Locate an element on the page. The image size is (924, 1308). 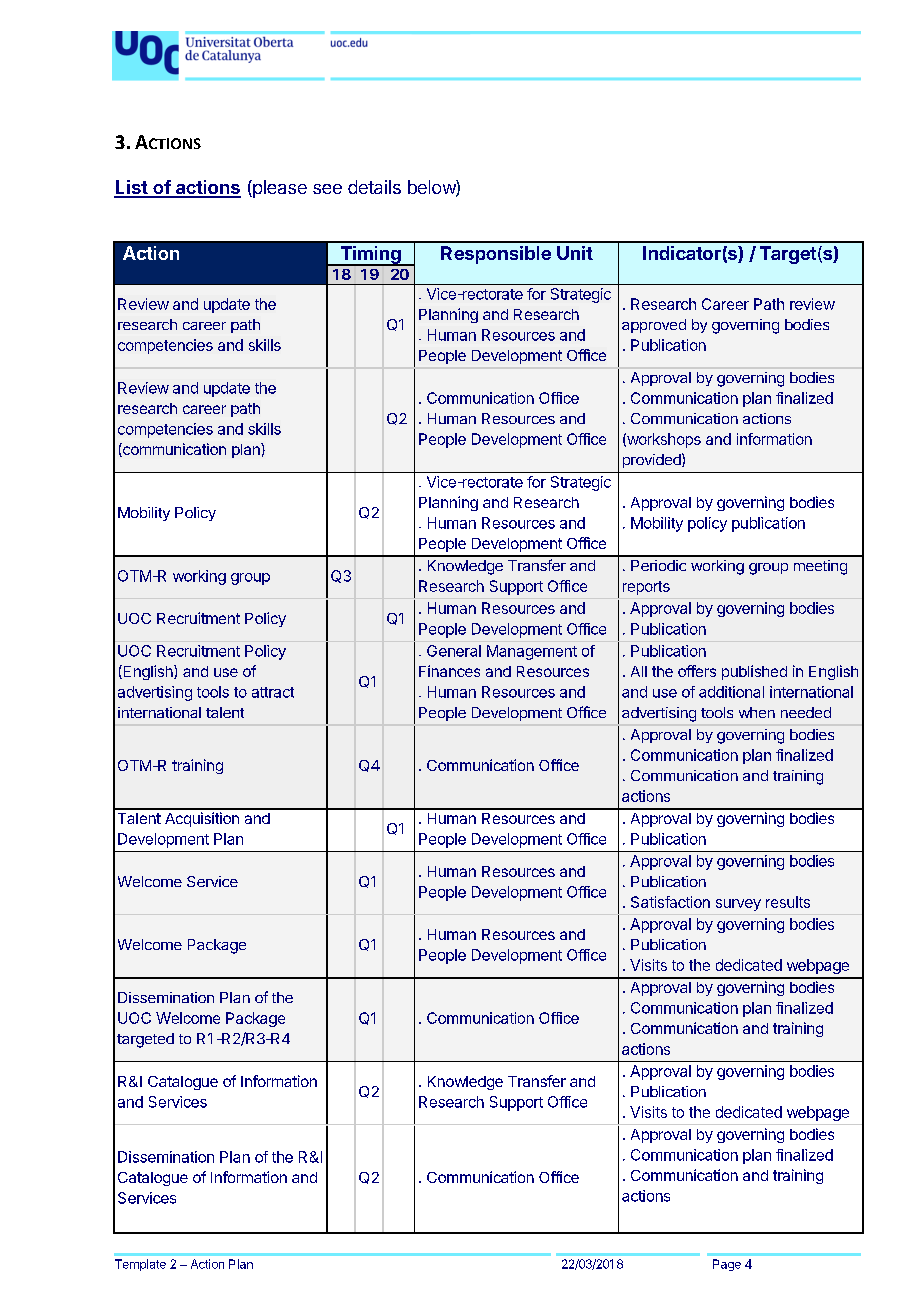
Responsible is located at coordinates (496, 255).
